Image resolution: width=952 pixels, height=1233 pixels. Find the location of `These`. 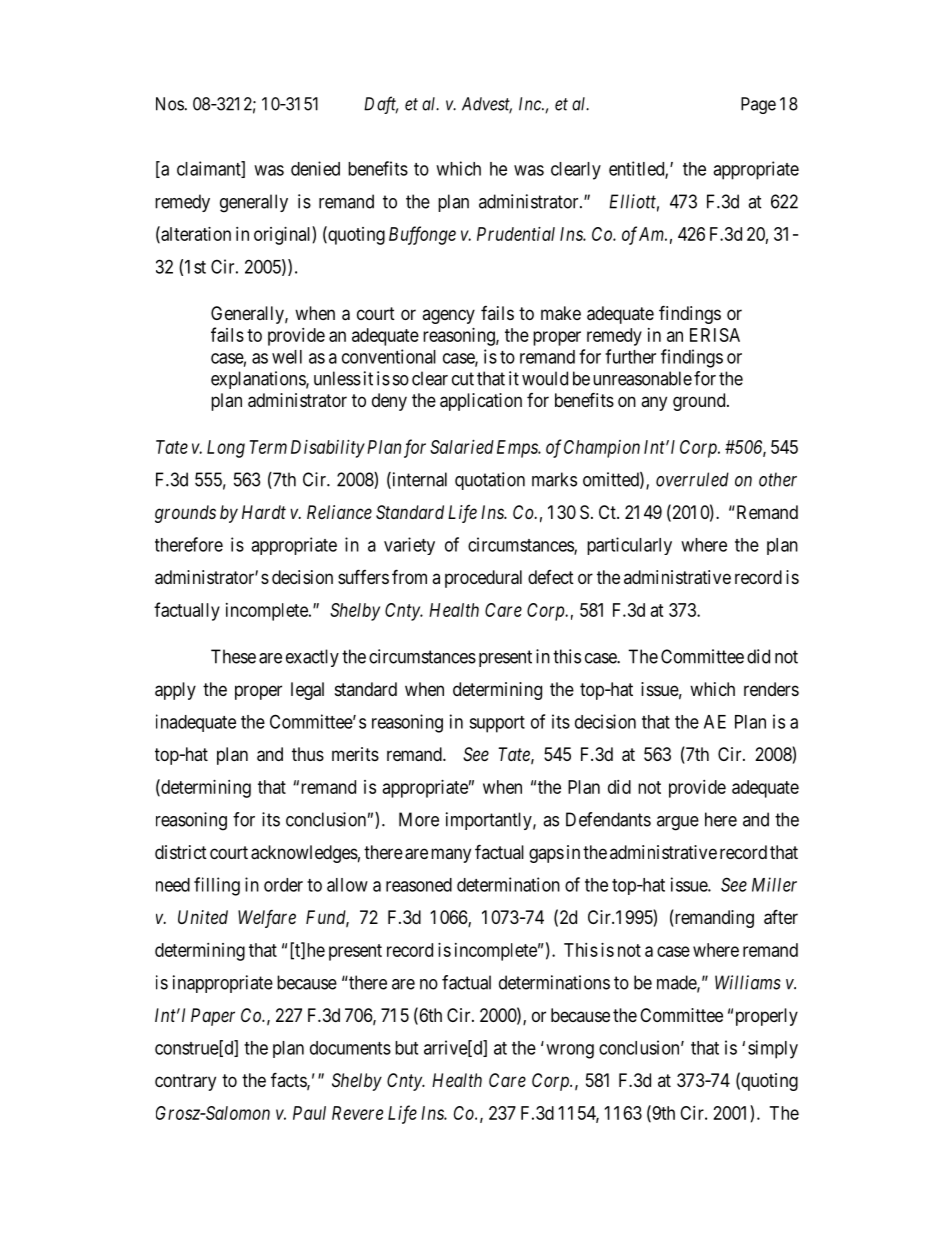

These is located at coordinates (233, 656).
